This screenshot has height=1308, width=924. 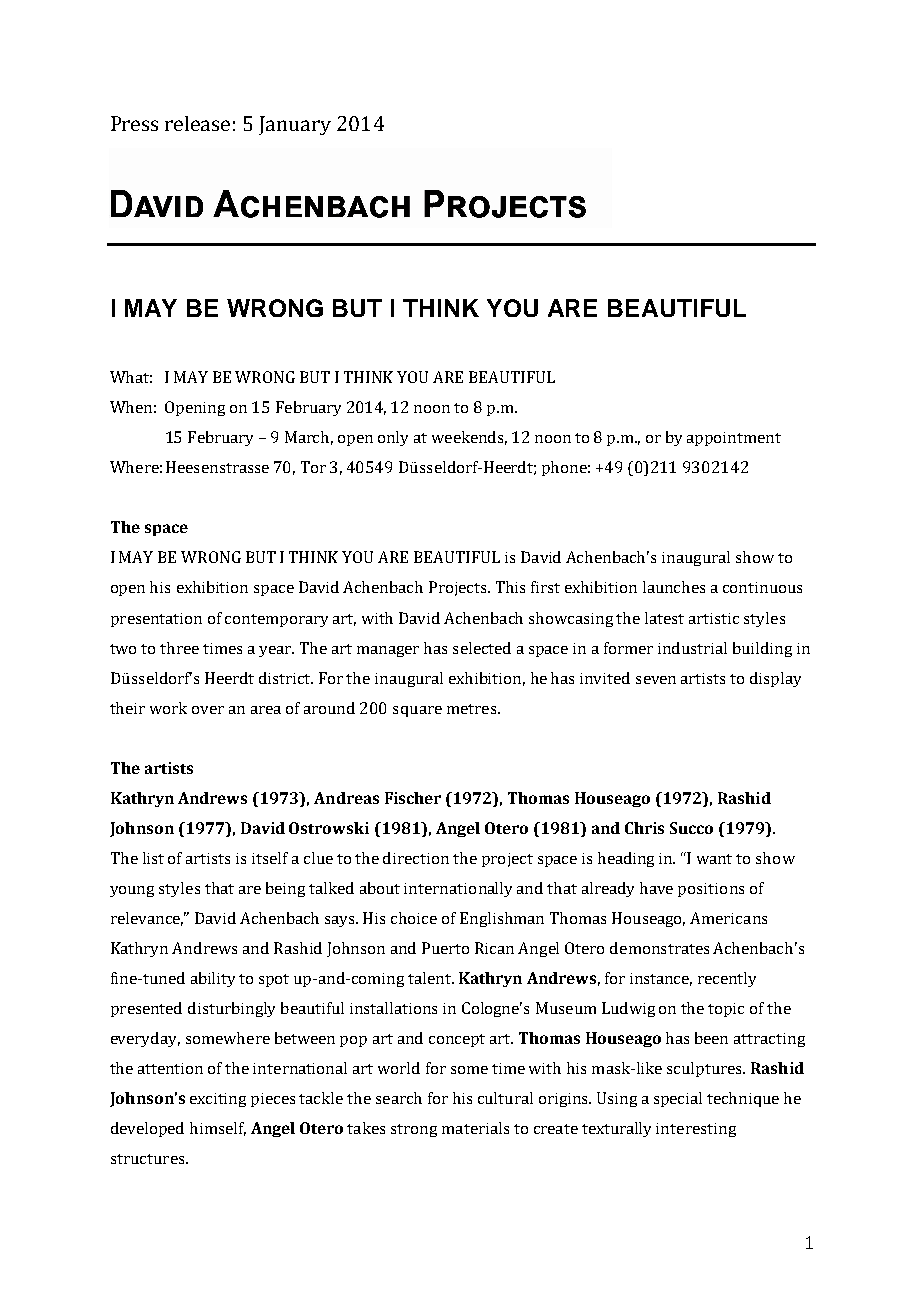 I want to click on himself, so click(x=218, y=1129).
